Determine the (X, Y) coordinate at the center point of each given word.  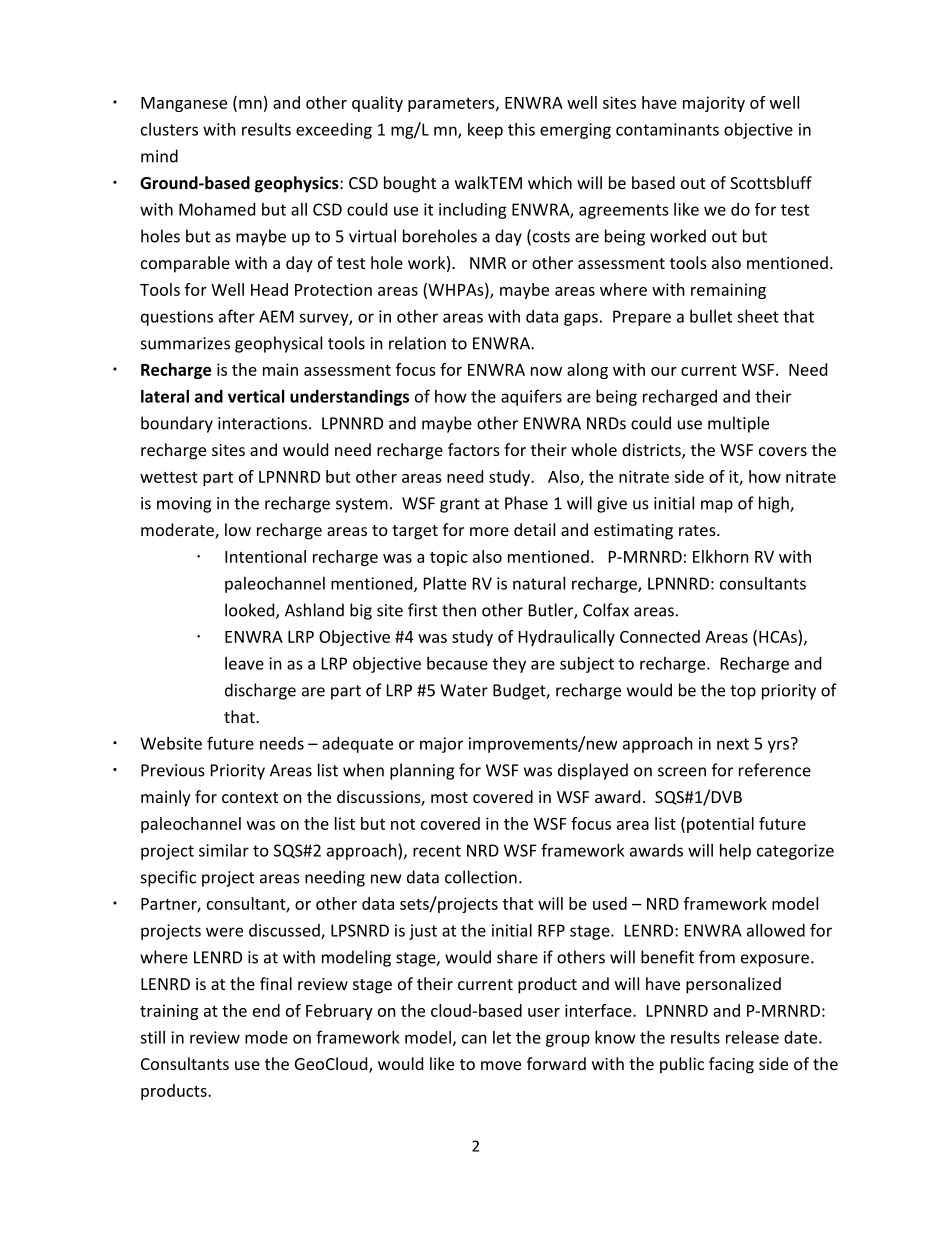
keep (485, 131)
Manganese (184, 104)
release (752, 1037)
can (474, 1039)
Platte (445, 583)
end (266, 1010)
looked (251, 611)
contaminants (667, 129)
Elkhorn (721, 556)
